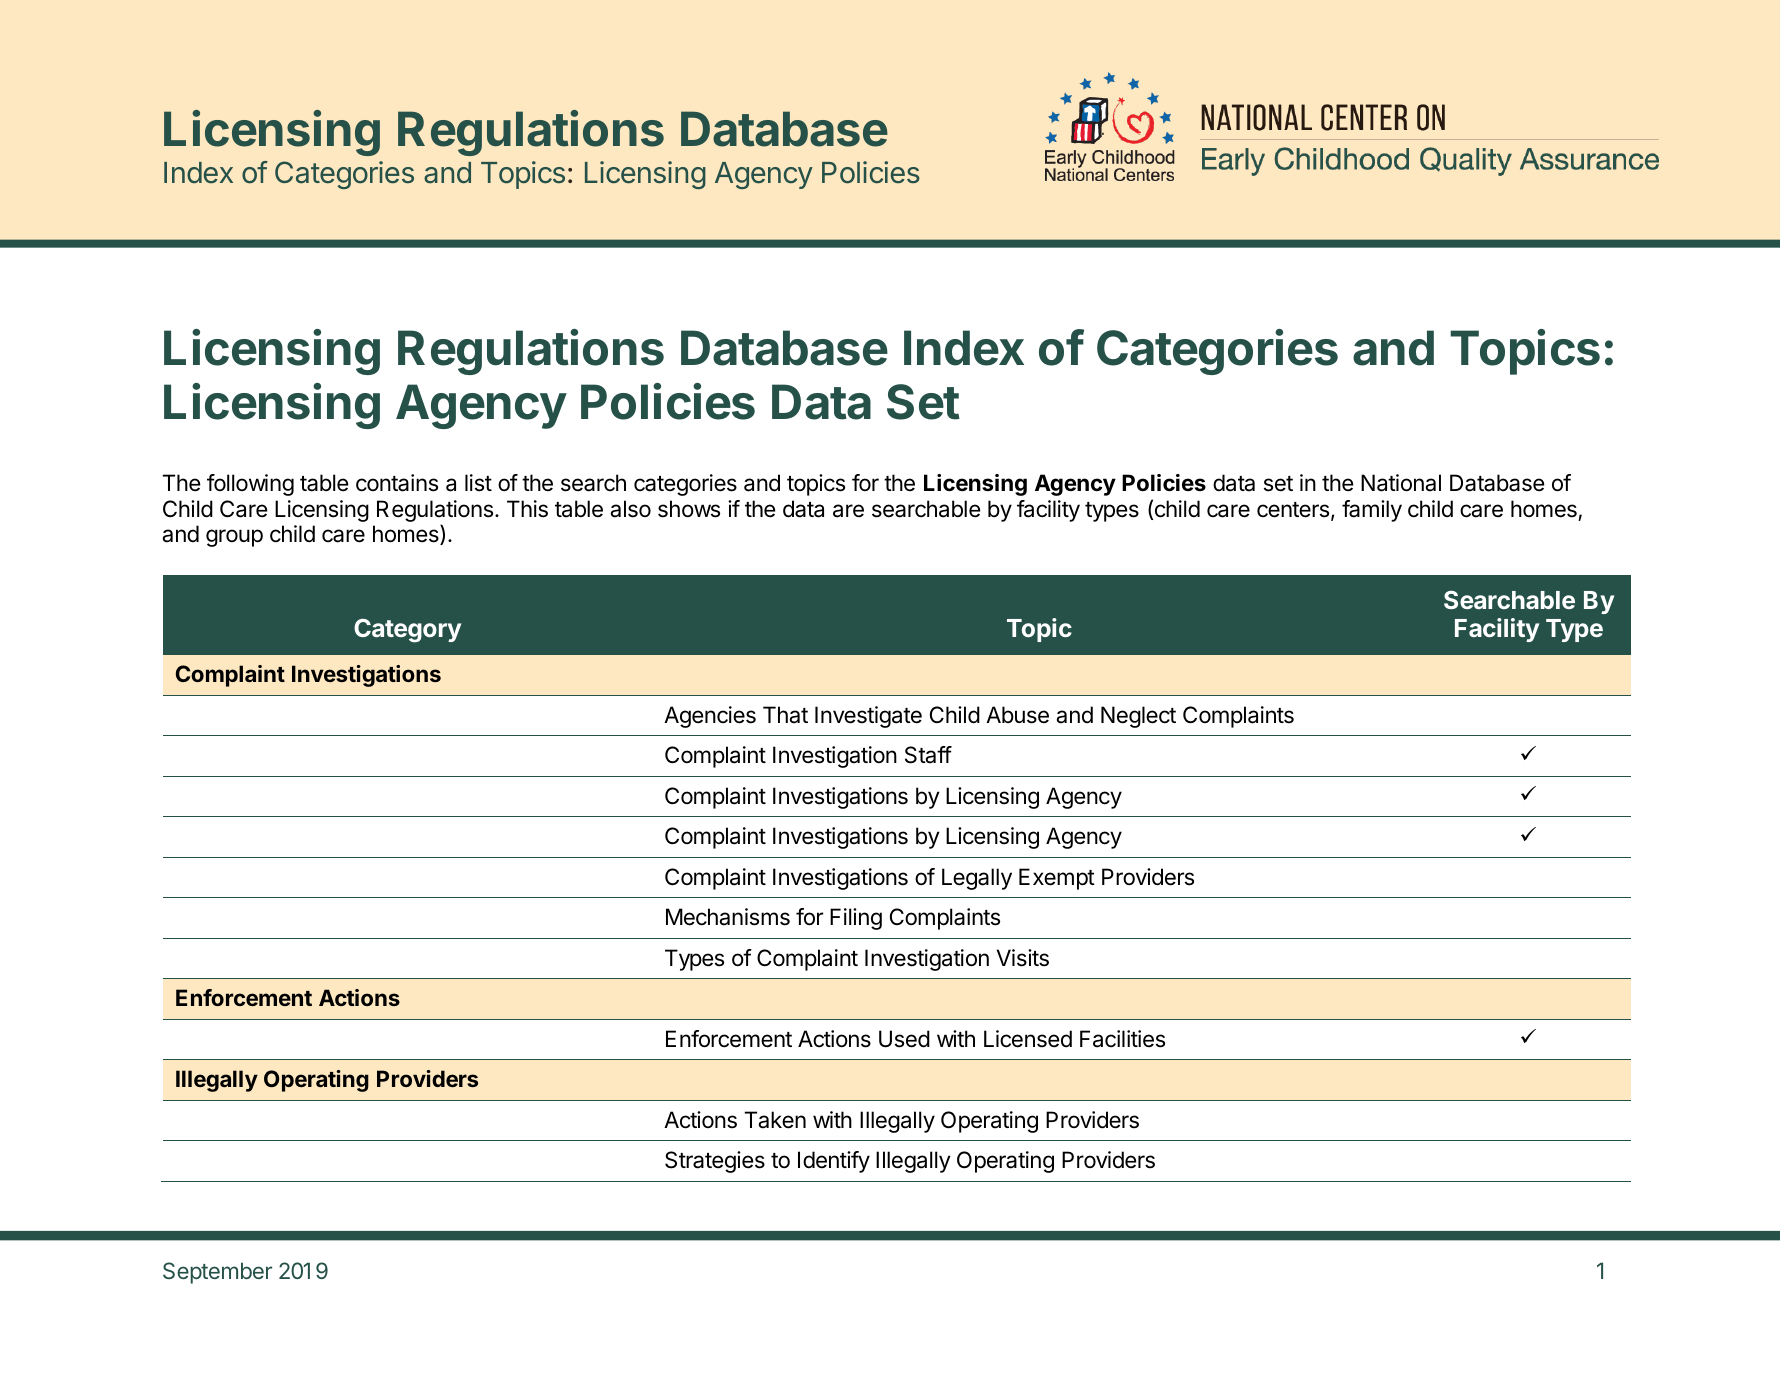 The image size is (1780, 1376). I want to click on September, so click(217, 1273).
